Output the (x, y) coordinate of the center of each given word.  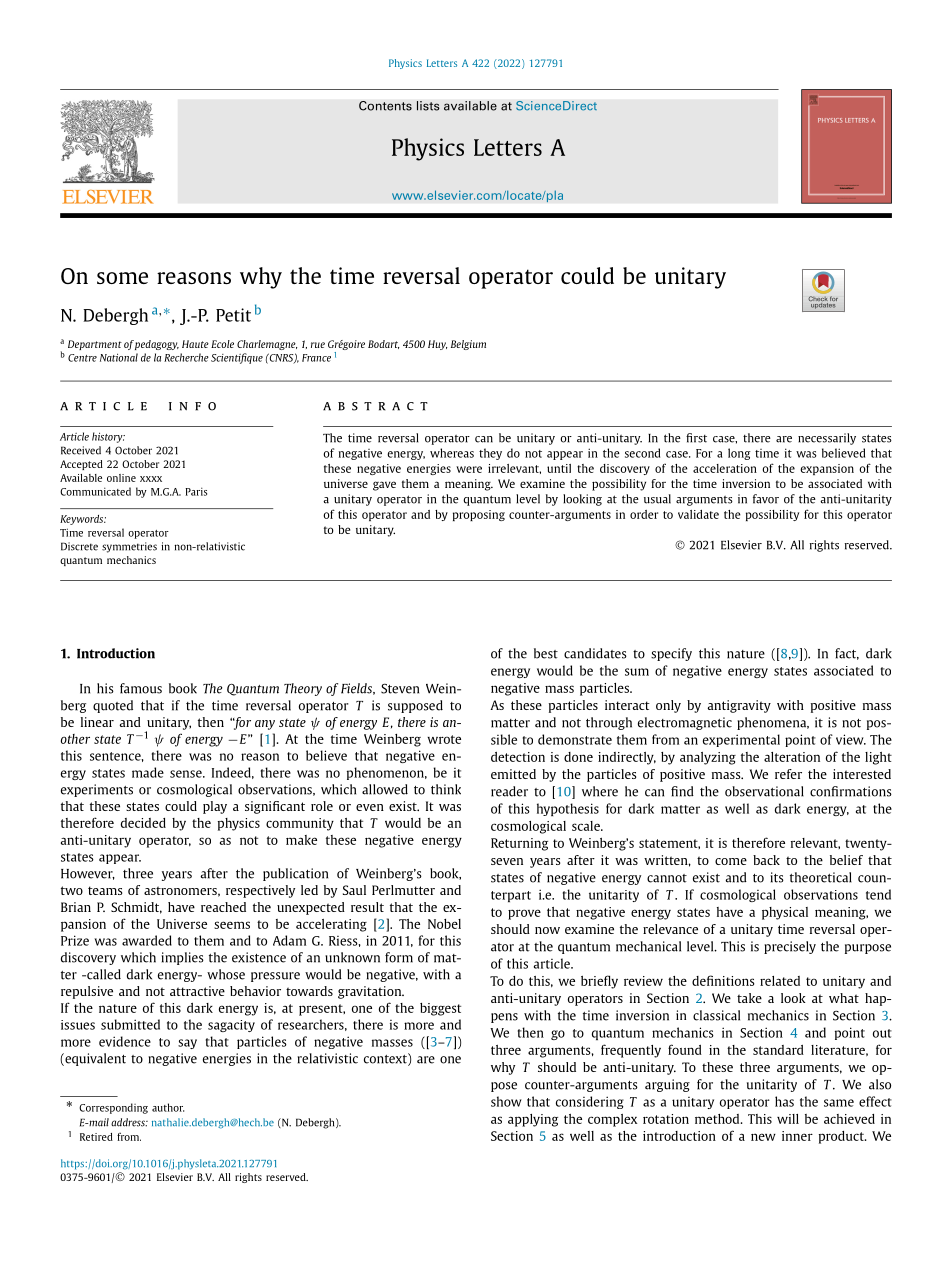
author (168, 1107)
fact (847, 654)
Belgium (468, 345)
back (766, 860)
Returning (519, 844)
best (546, 653)
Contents (385, 106)
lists (428, 106)
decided (143, 823)
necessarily (827, 439)
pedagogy (157, 345)
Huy (437, 345)
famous (141, 688)
